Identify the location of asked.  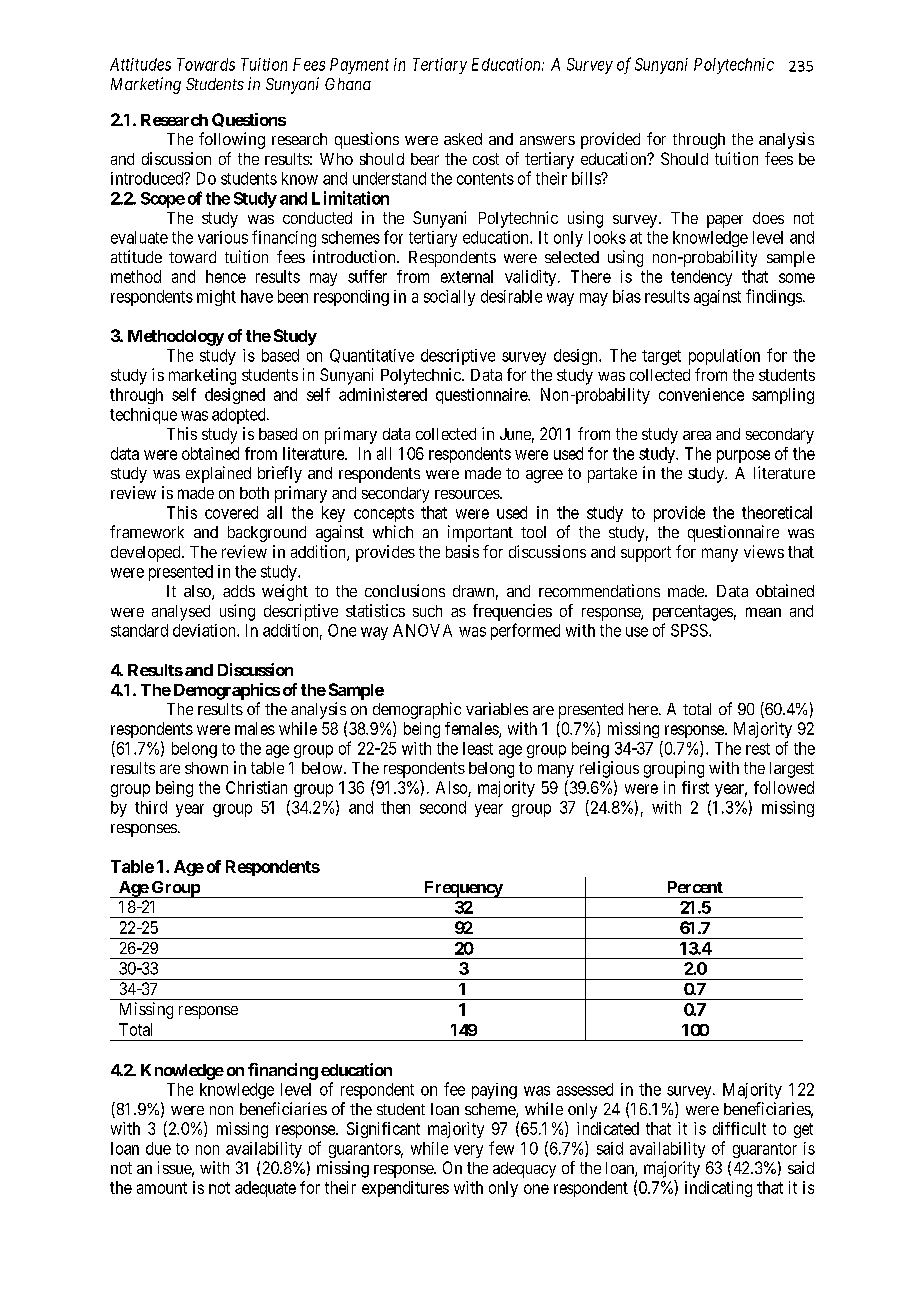
(463, 139).
